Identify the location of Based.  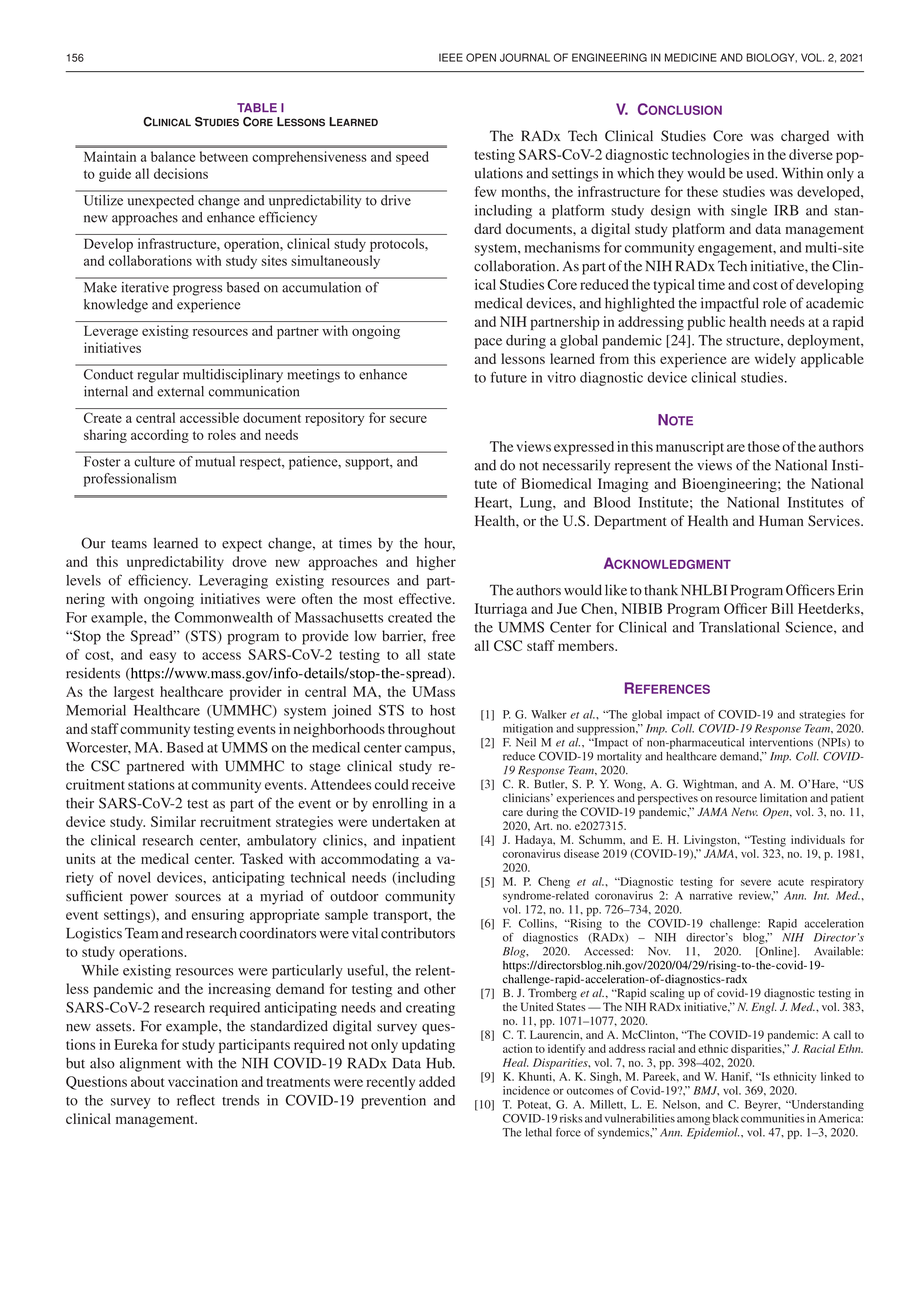
(185, 747).
